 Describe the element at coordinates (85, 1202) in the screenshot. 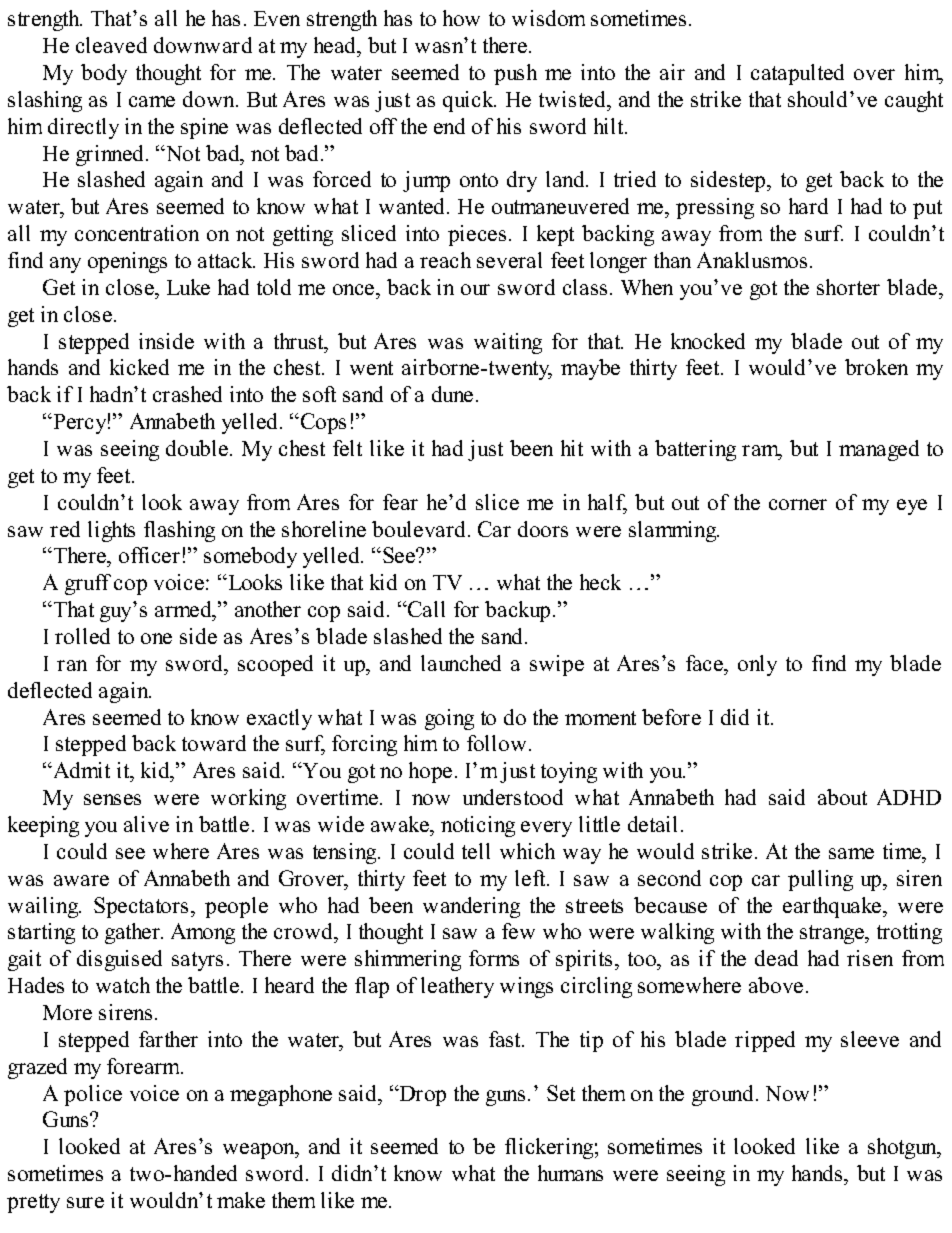

I see `sure` at that location.
